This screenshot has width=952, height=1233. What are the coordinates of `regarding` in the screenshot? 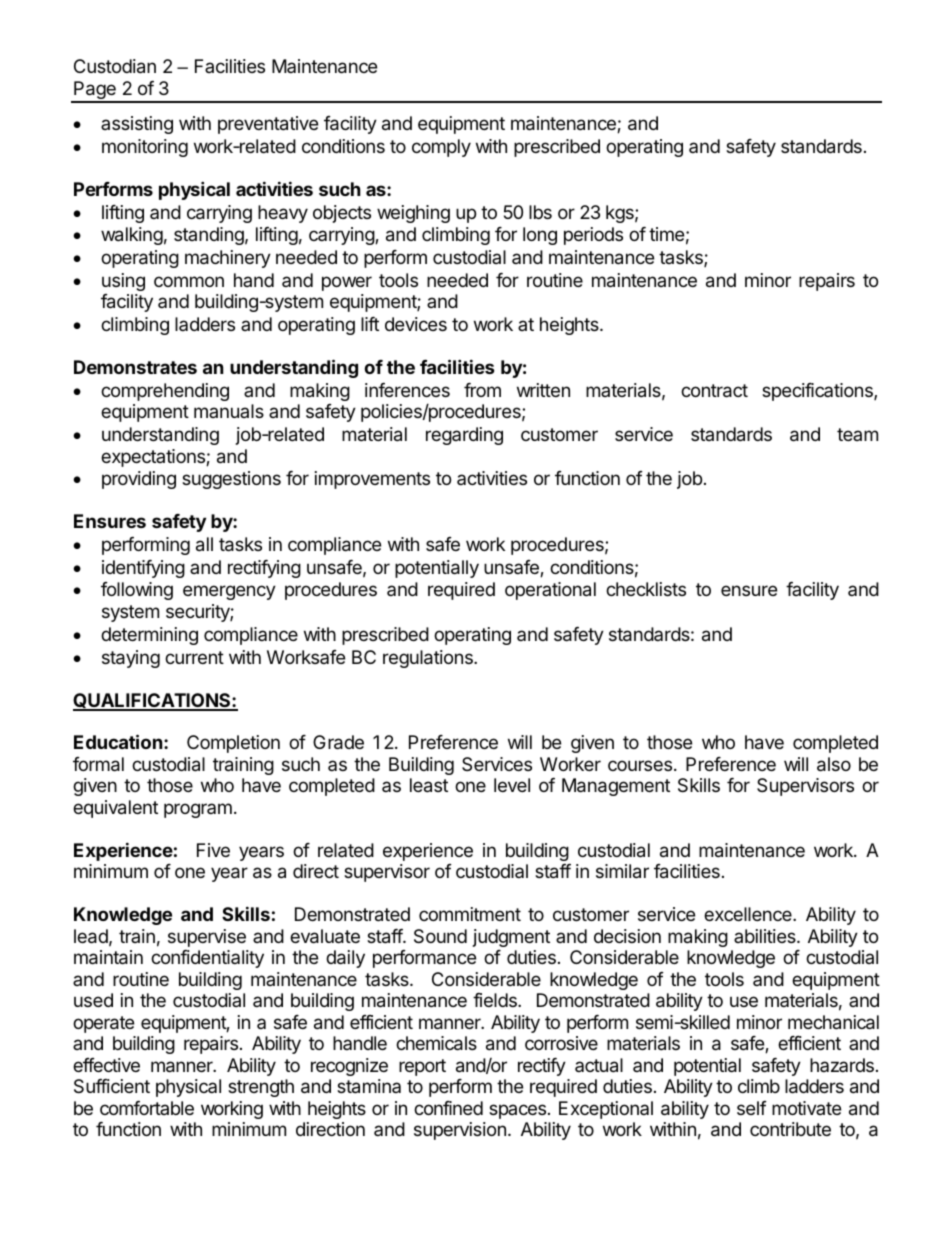 It's located at (464, 436).
